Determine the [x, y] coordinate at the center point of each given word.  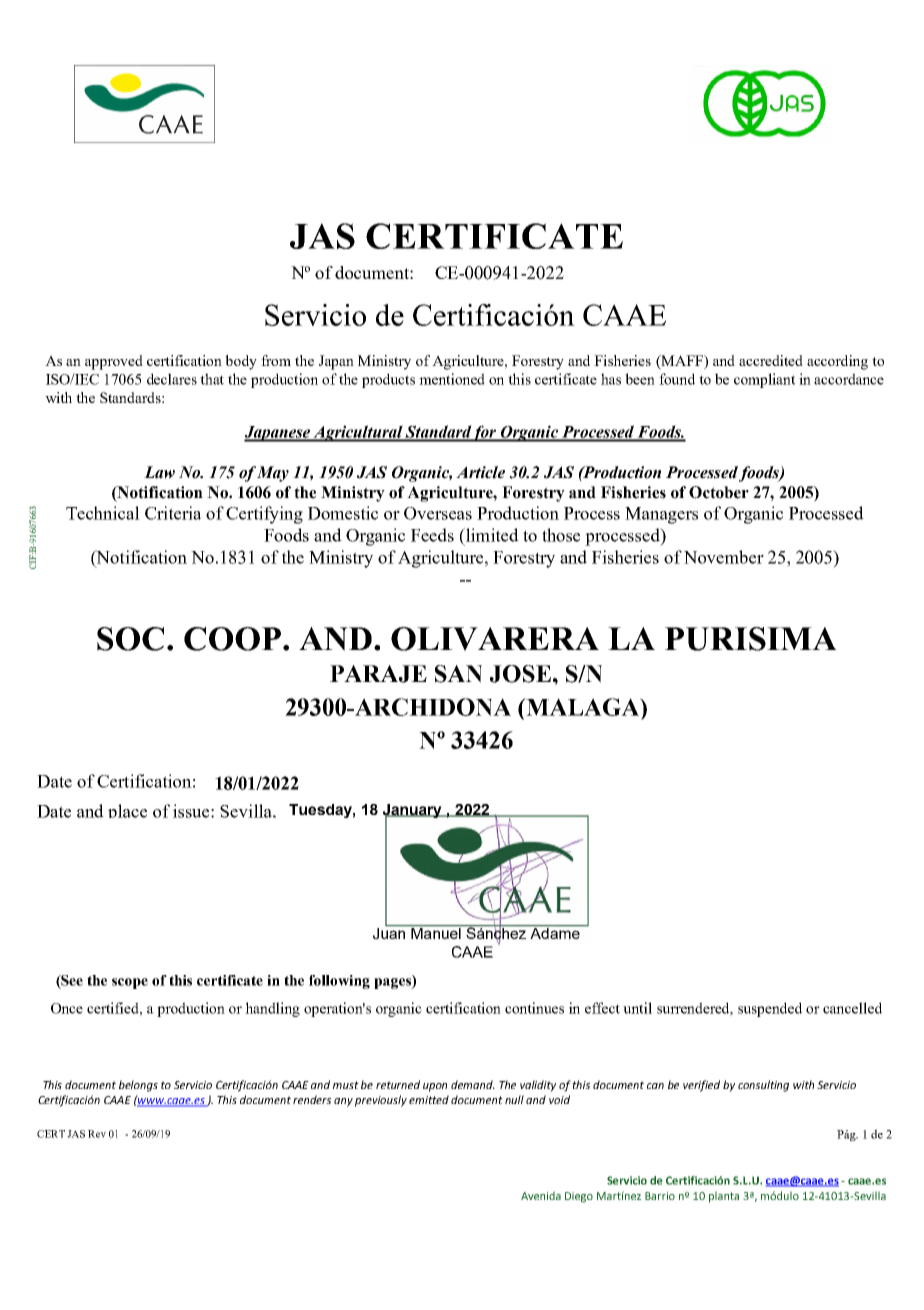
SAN [458, 674]
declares [172, 379]
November [724, 557]
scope [130, 983]
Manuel [436, 932]
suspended [770, 1009]
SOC [130, 639]
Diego [579, 1197]
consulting [763, 1086]
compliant [764, 380]
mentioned [452, 379]
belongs [138, 1086]
